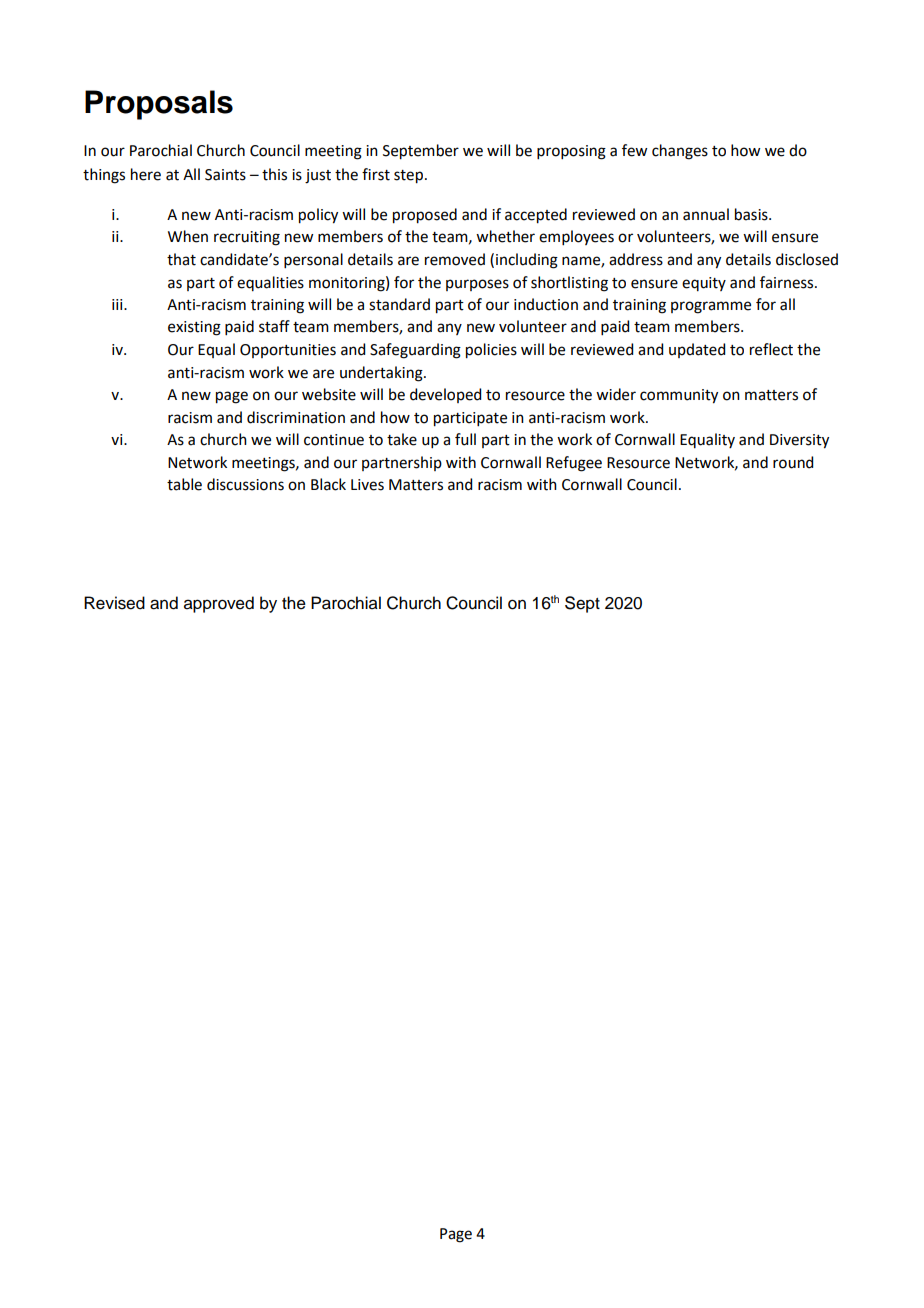 The width and height of the screenshot is (924, 1308). What do you see at coordinates (680, 152) in the screenshot?
I see `changes` at bounding box center [680, 152].
